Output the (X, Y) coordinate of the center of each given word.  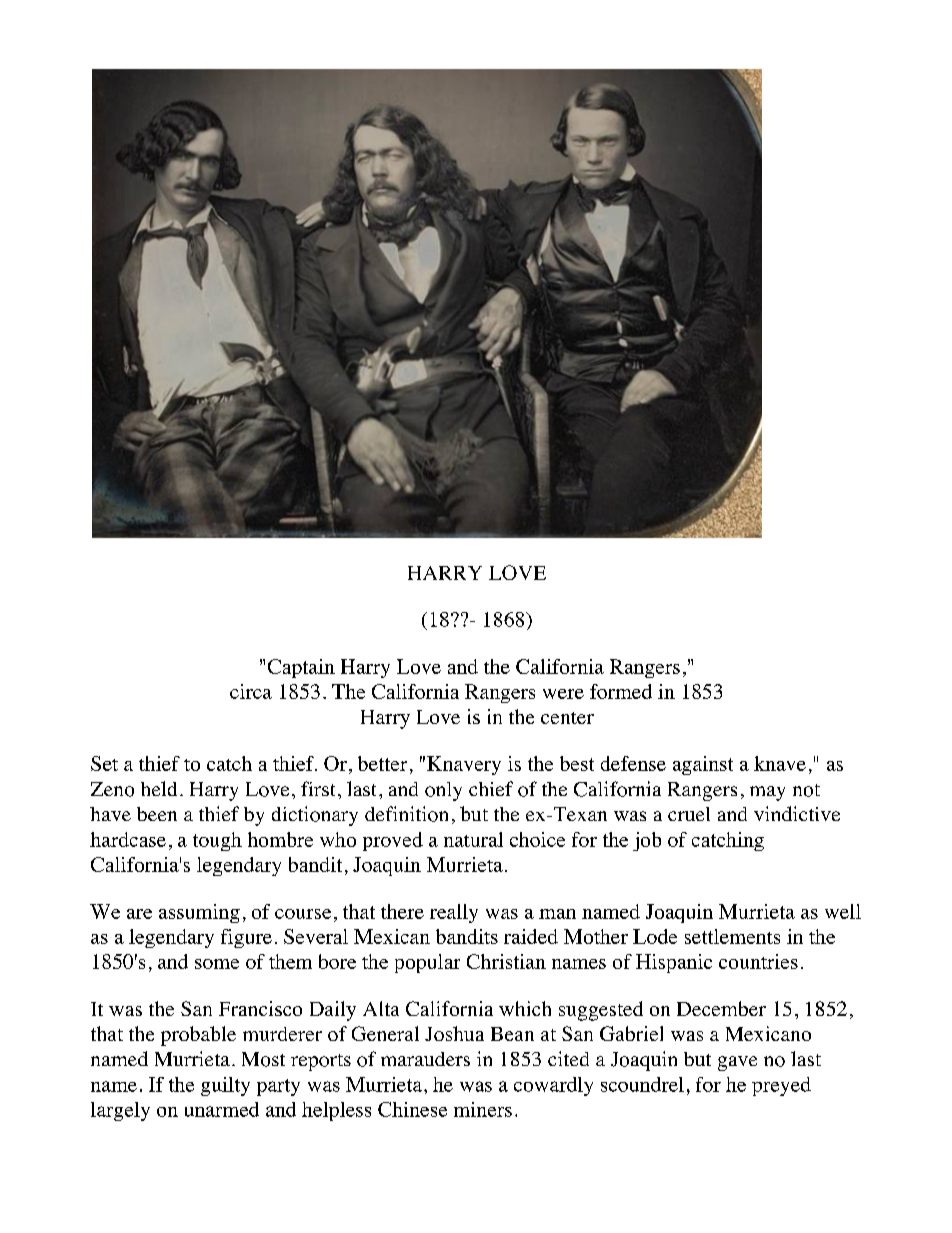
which (525, 1008)
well (843, 911)
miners (483, 1109)
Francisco (260, 1008)
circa (251, 691)
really (454, 913)
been (157, 814)
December (721, 1008)
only (443, 791)
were (563, 694)
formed (621, 691)
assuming (199, 913)
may (767, 793)
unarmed (222, 1109)
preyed (781, 1086)
